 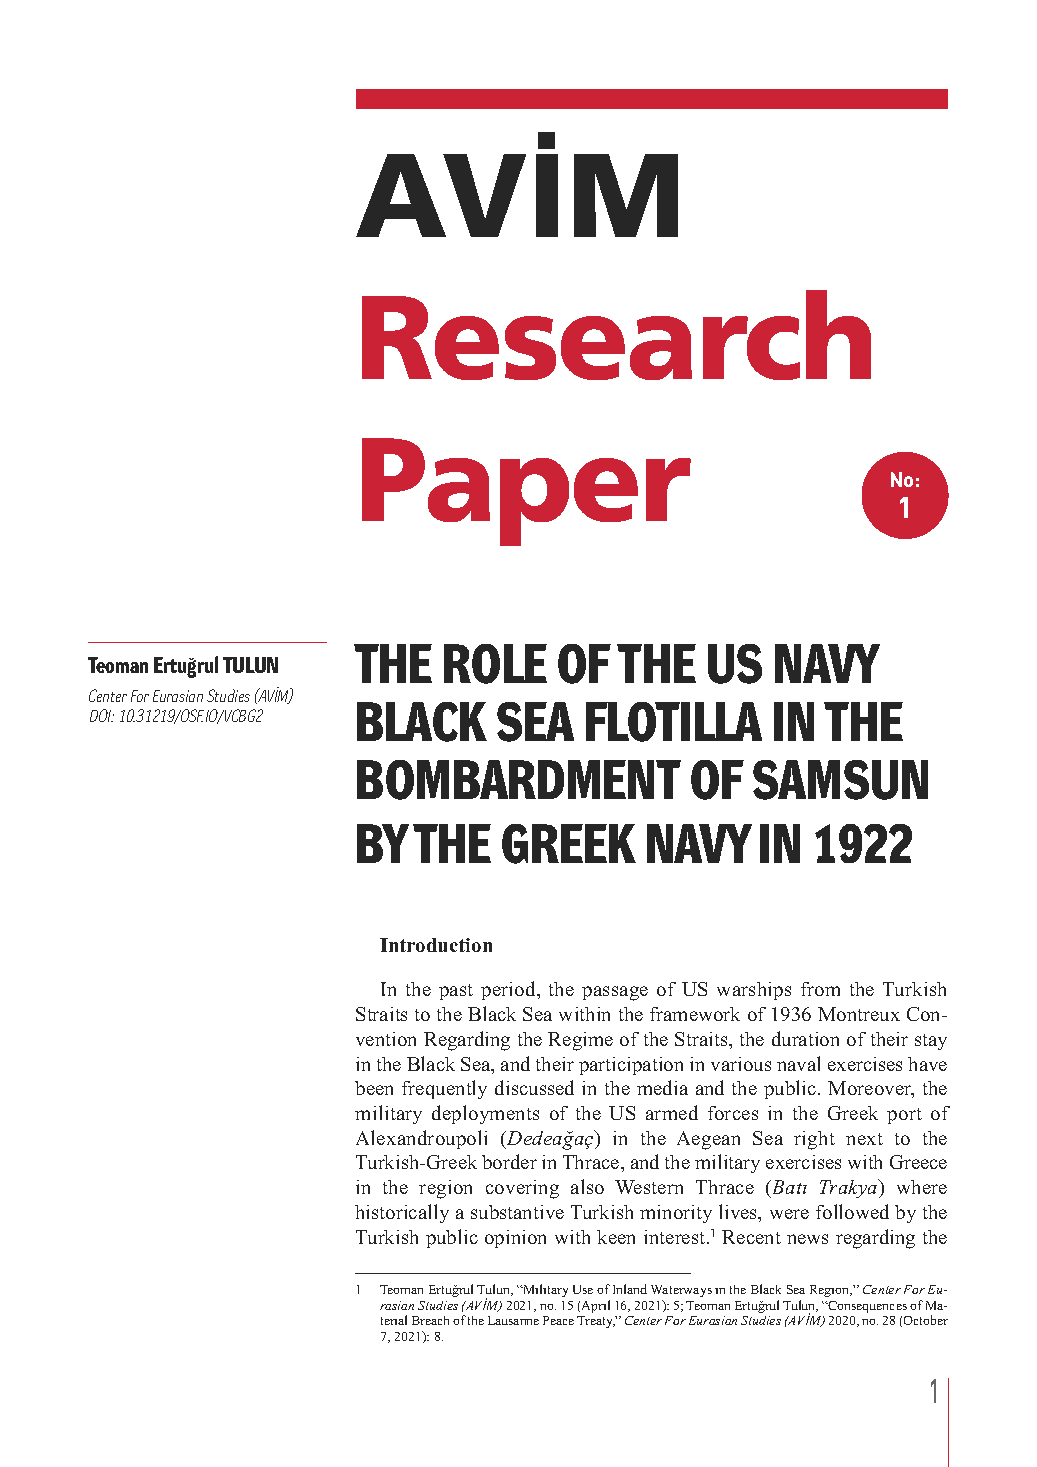 I want to click on period, so click(x=509, y=990).
